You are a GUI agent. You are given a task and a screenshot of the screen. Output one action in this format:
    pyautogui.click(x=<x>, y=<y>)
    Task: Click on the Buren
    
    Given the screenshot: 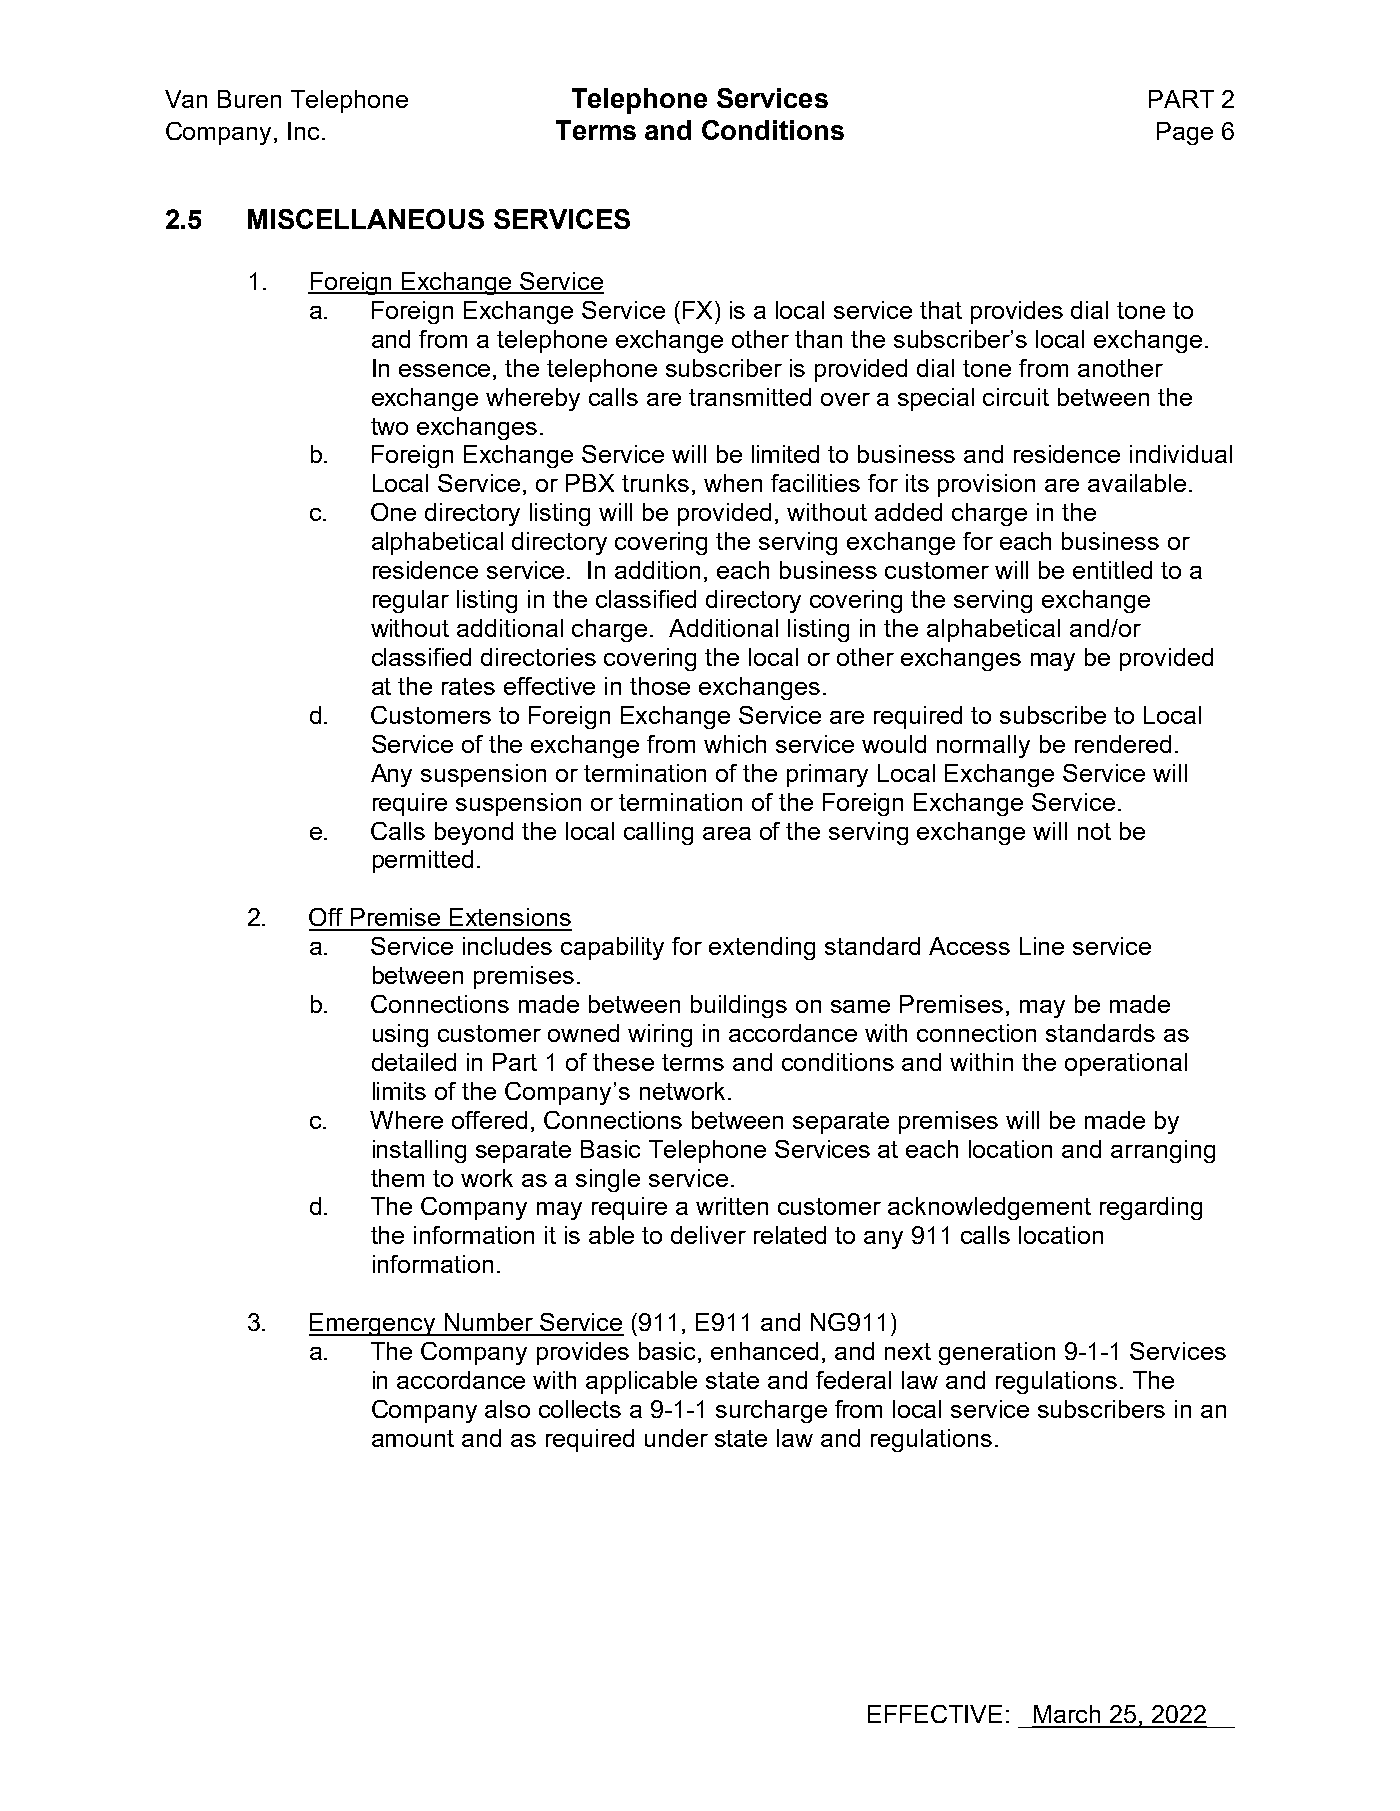 What is the action you would take?
    pyautogui.click(x=249, y=99)
